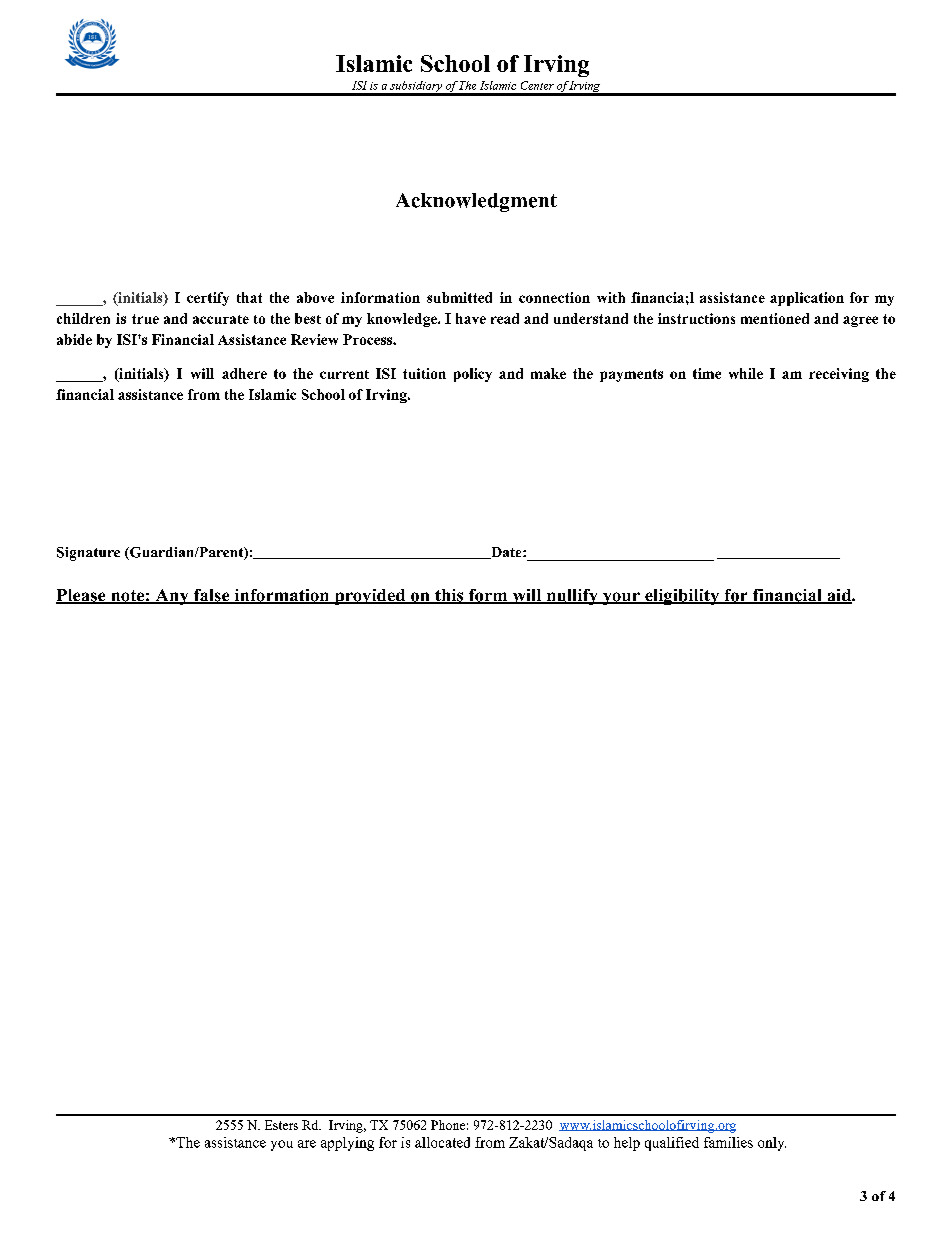  Describe the element at coordinates (772, 1144) in the page. I see `only` at that location.
